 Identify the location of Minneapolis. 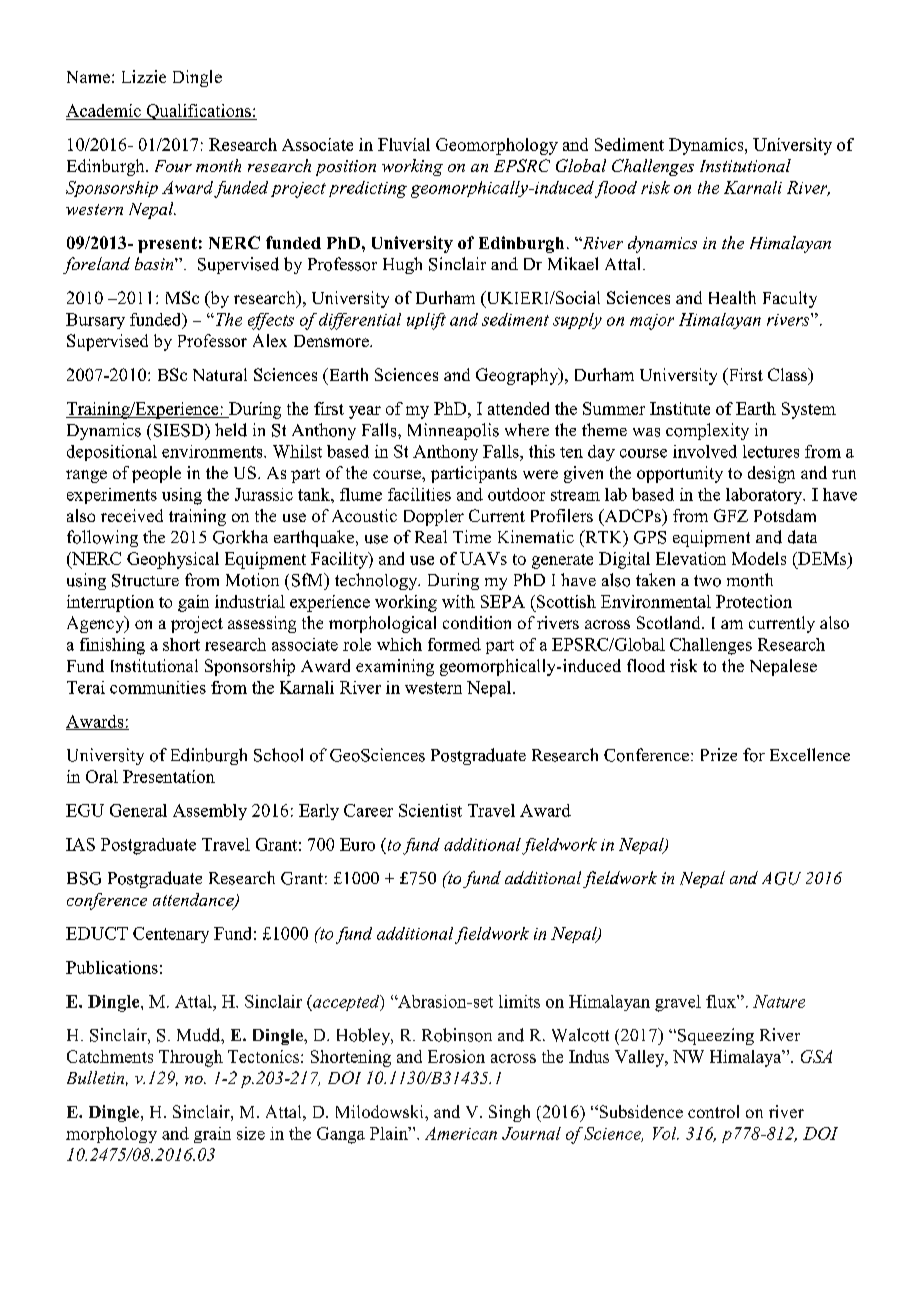
(453, 431).
